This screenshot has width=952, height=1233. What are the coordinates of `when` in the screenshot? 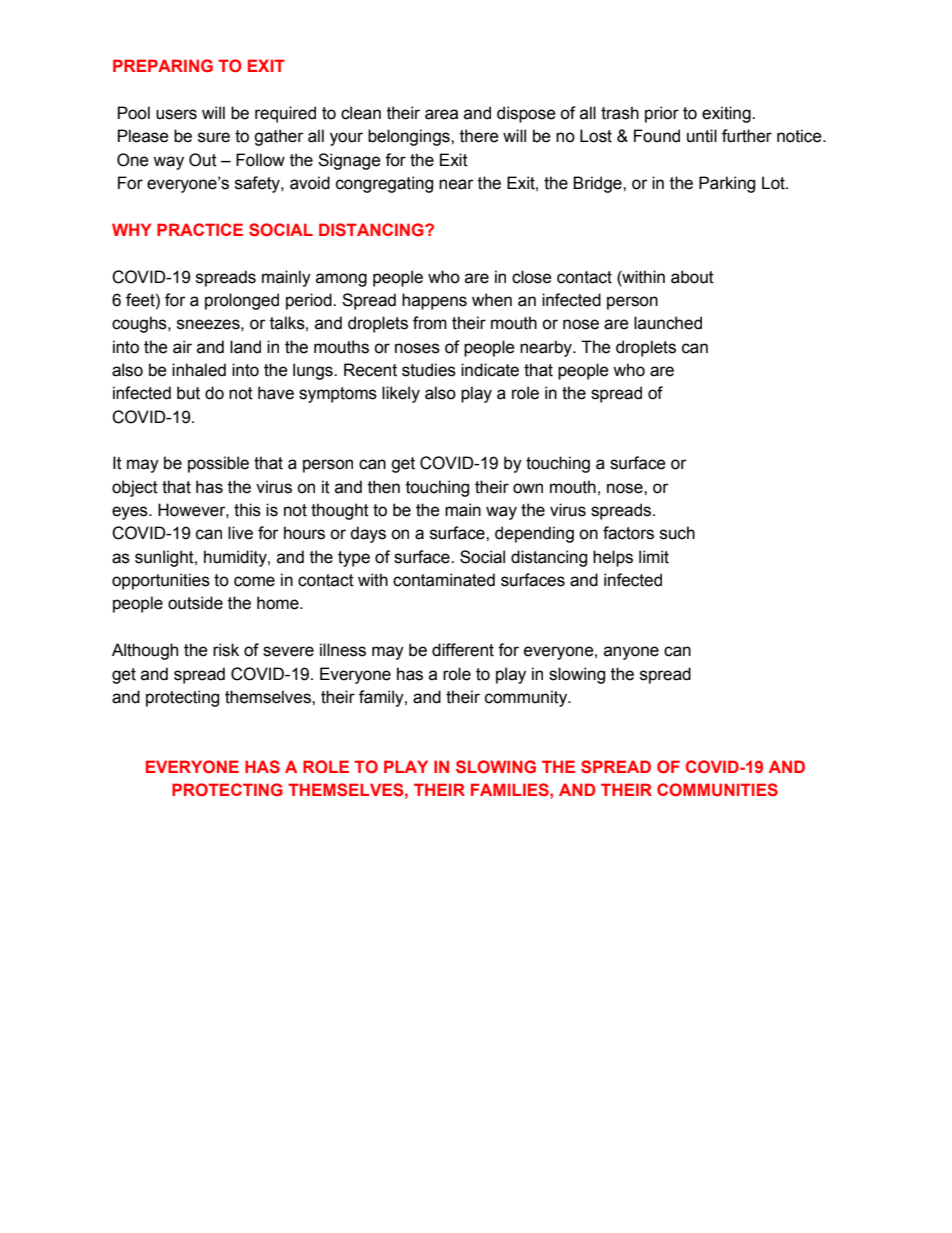 It's located at (492, 300).
